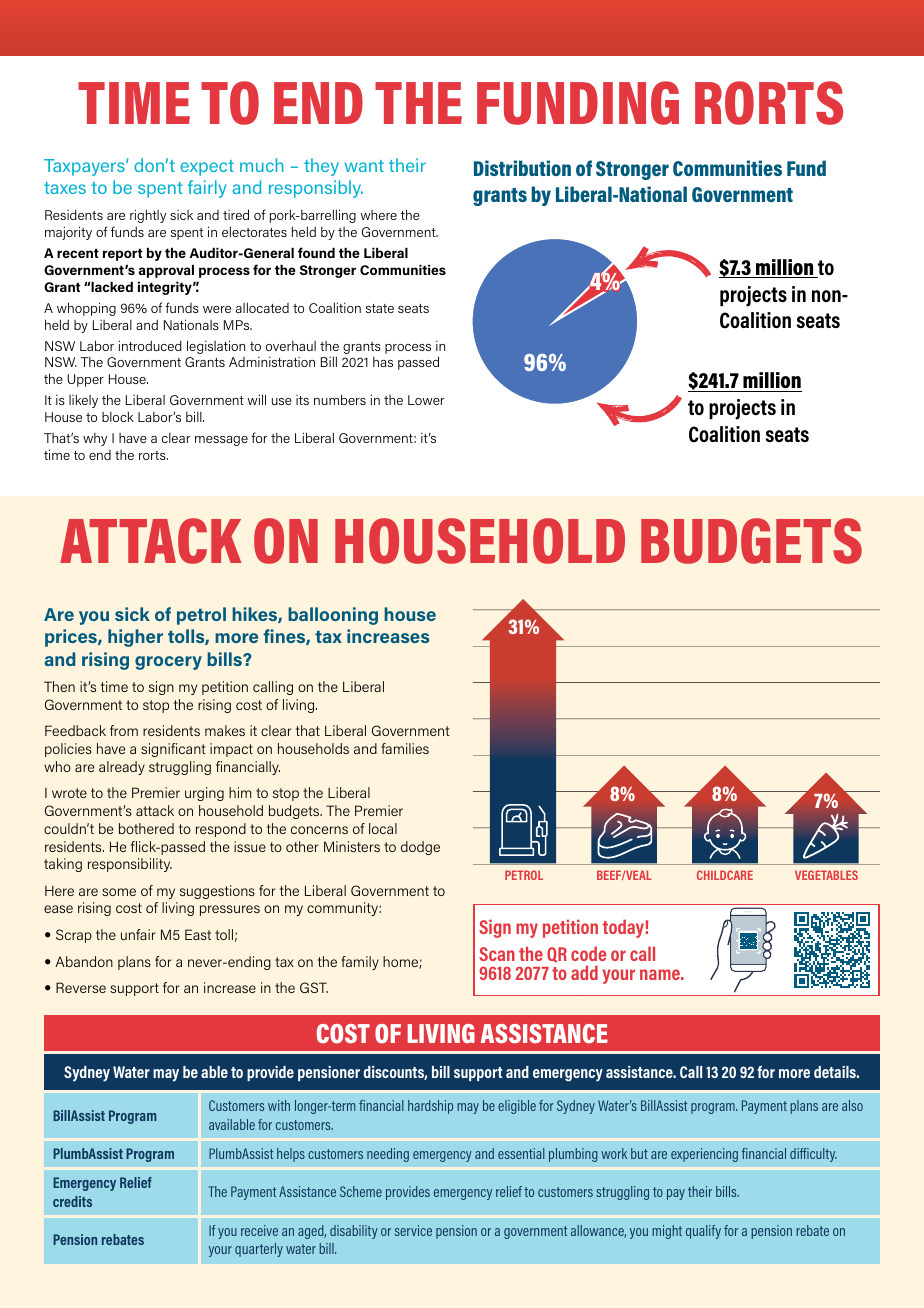 Image resolution: width=924 pixels, height=1308 pixels. Describe the element at coordinates (522, 168) in the image. I see `Distribution` at that location.
